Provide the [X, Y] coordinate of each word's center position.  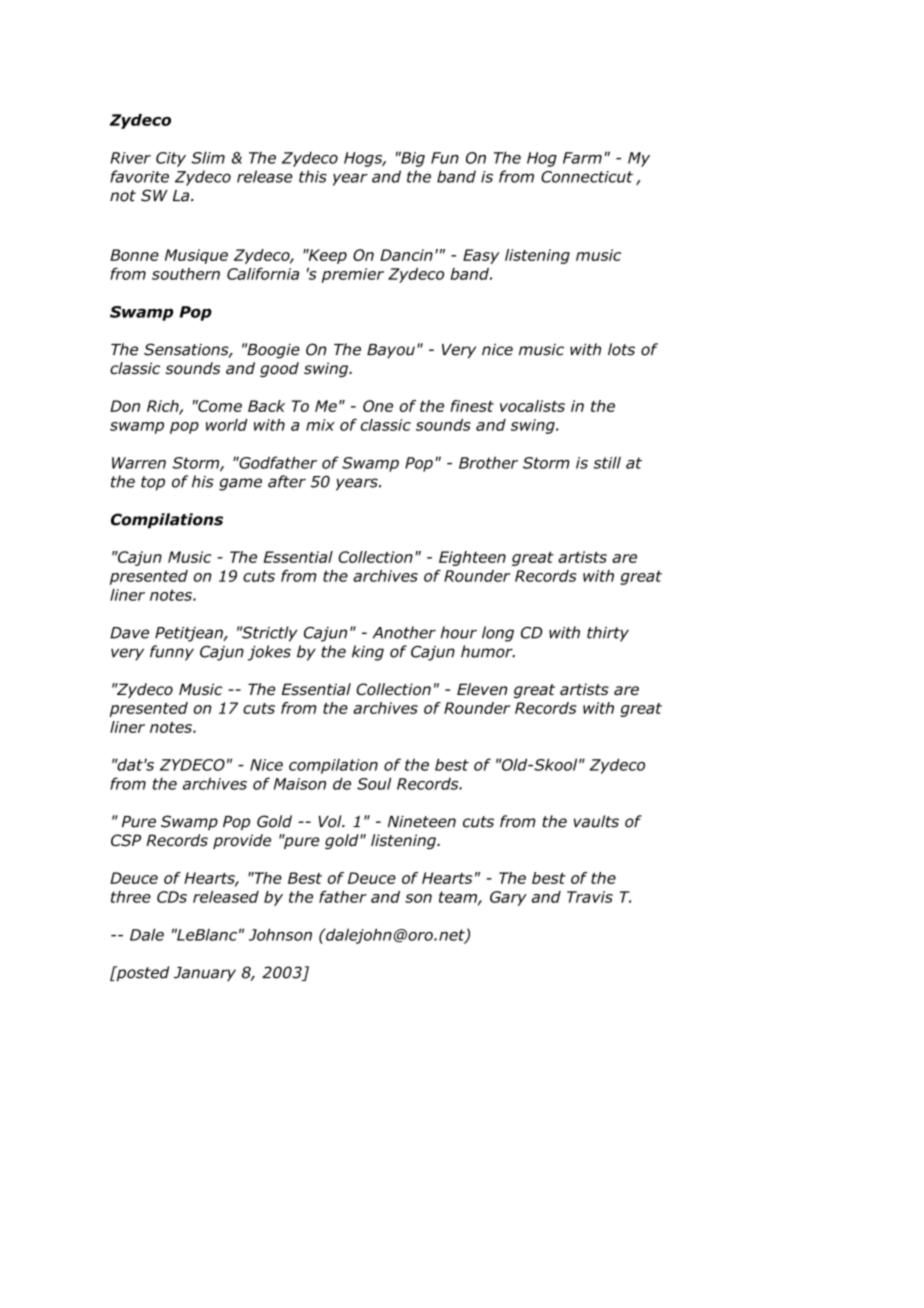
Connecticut [587, 177]
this [313, 176]
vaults [596, 821]
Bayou [391, 351]
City [171, 159]
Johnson [280, 934]
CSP [126, 840]
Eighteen [472, 558]
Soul [374, 783]
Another [404, 632]
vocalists [532, 406]
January [205, 974]
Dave [129, 633]
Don [125, 406]
